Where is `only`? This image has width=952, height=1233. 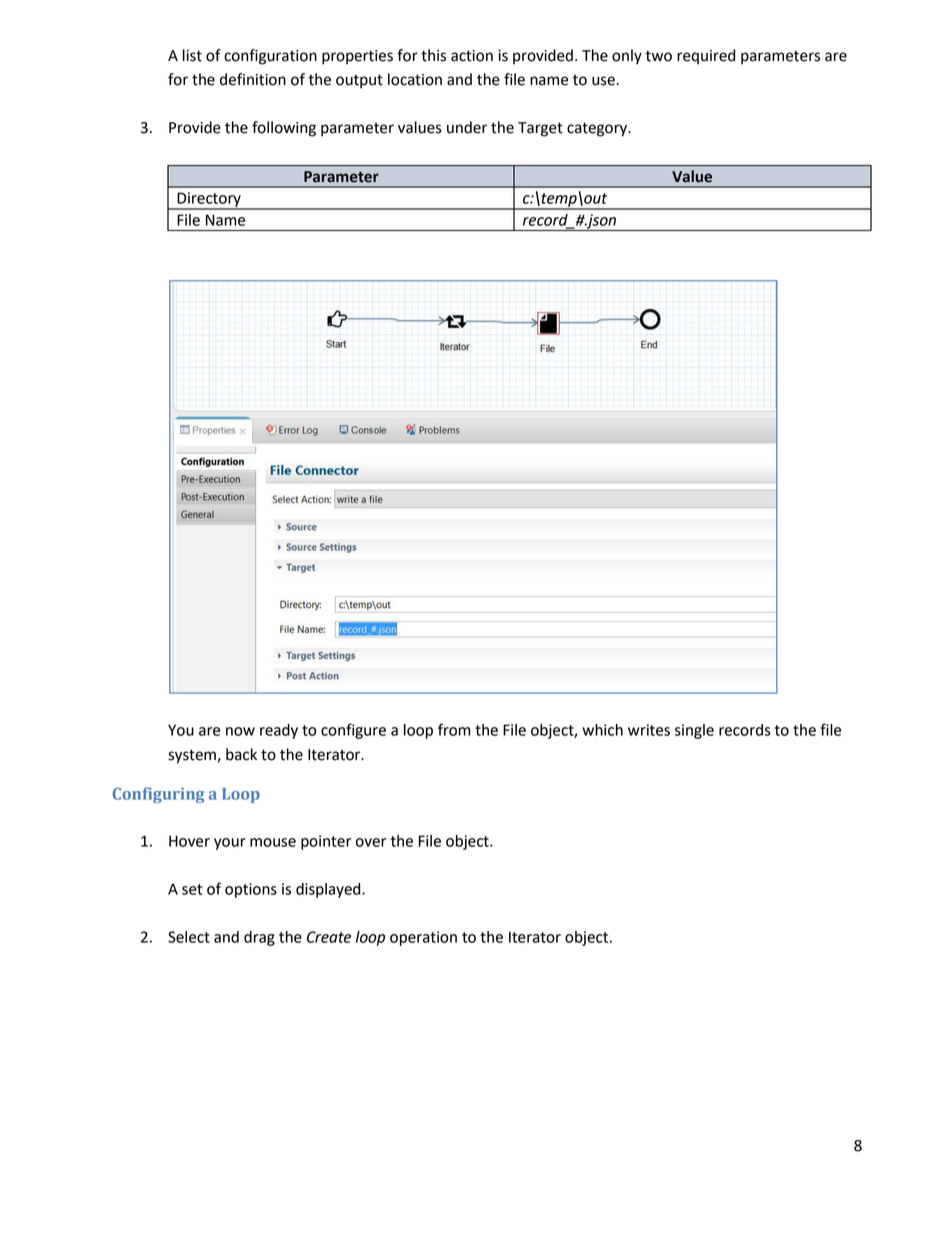
only is located at coordinates (627, 57).
